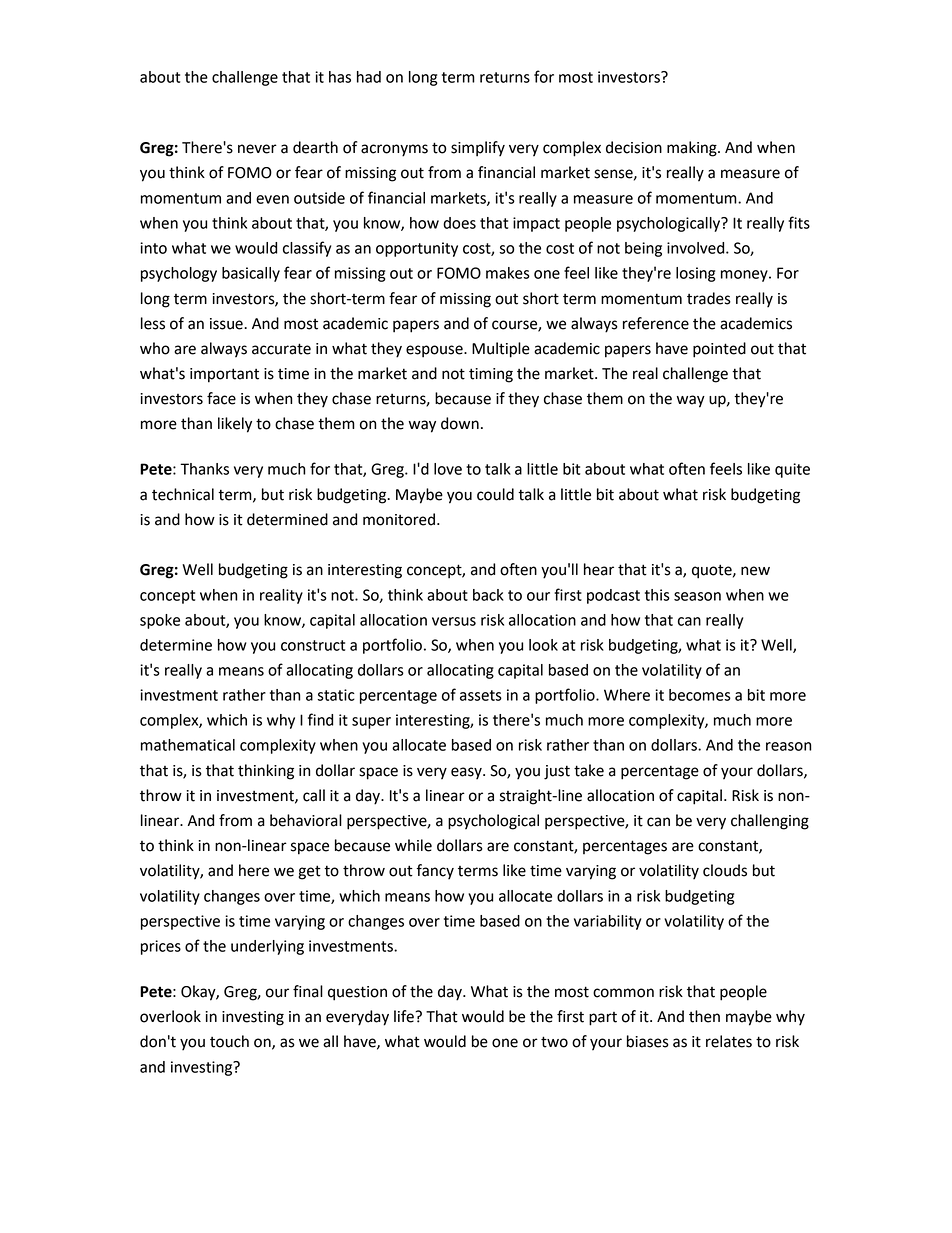 This screenshot has height=1233, width=952. I want to click on life, so click(405, 1016).
